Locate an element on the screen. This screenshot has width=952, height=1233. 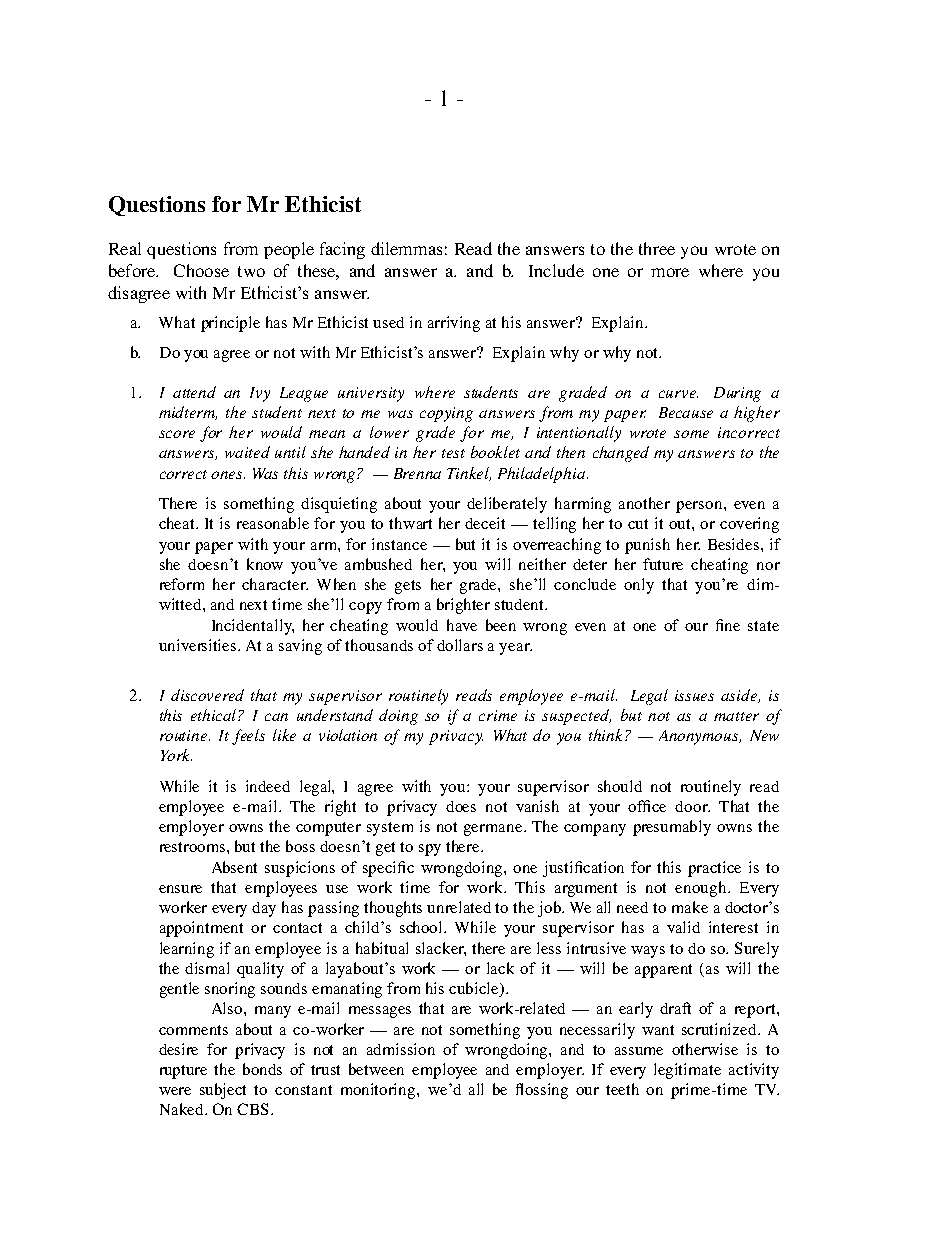
subject is located at coordinates (223, 1091).
